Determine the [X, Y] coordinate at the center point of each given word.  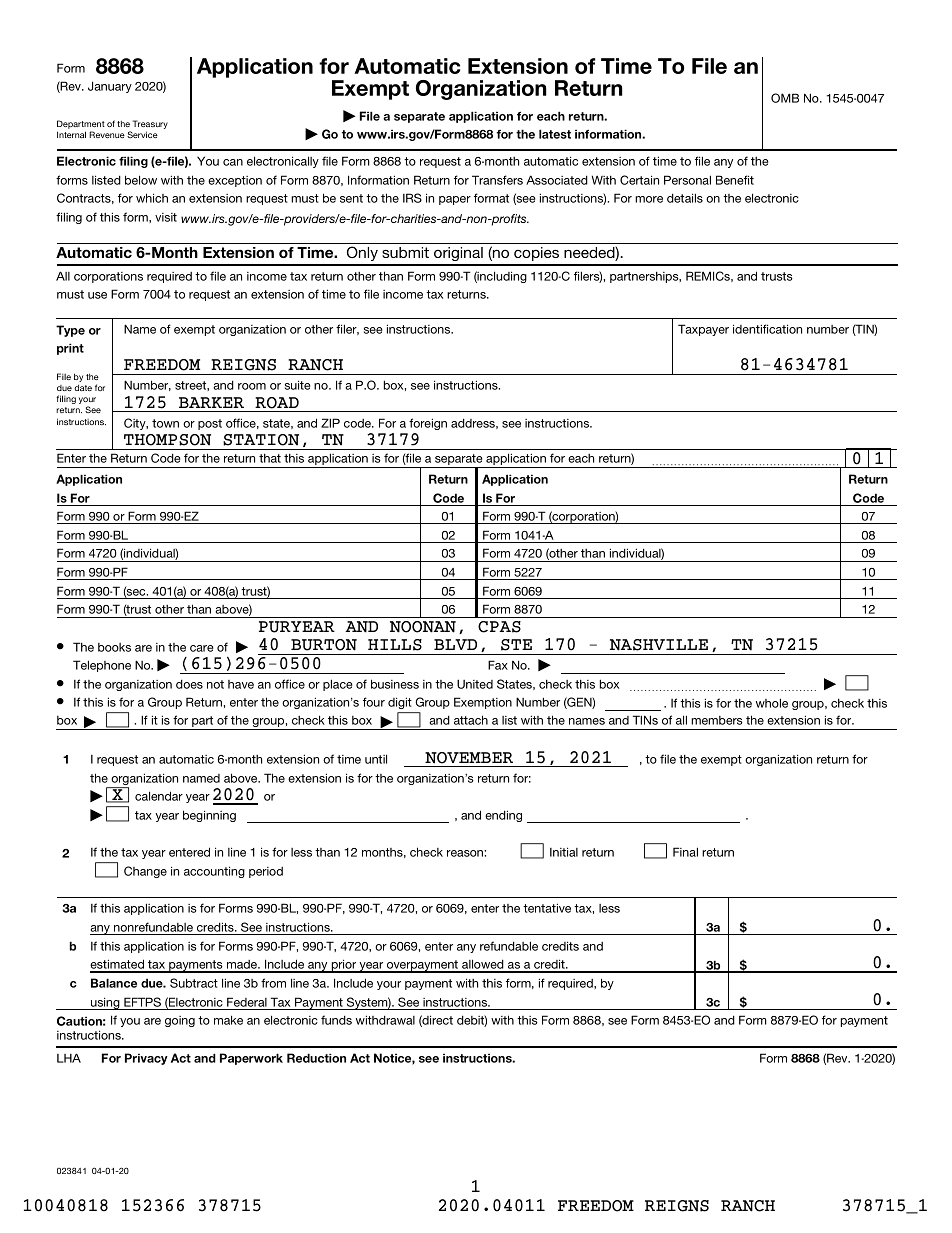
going [180, 1021]
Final [685, 852]
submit [405, 252]
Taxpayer [703, 330]
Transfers [497, 180]
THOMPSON [167, 440]
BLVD [455, 644]
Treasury [150, 126]
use [97, 295]
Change [145, 872]
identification [767, 329]
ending [503, 816]
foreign [428, 424]
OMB [785, 98]
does [189, 684]
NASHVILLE [659, 645]
